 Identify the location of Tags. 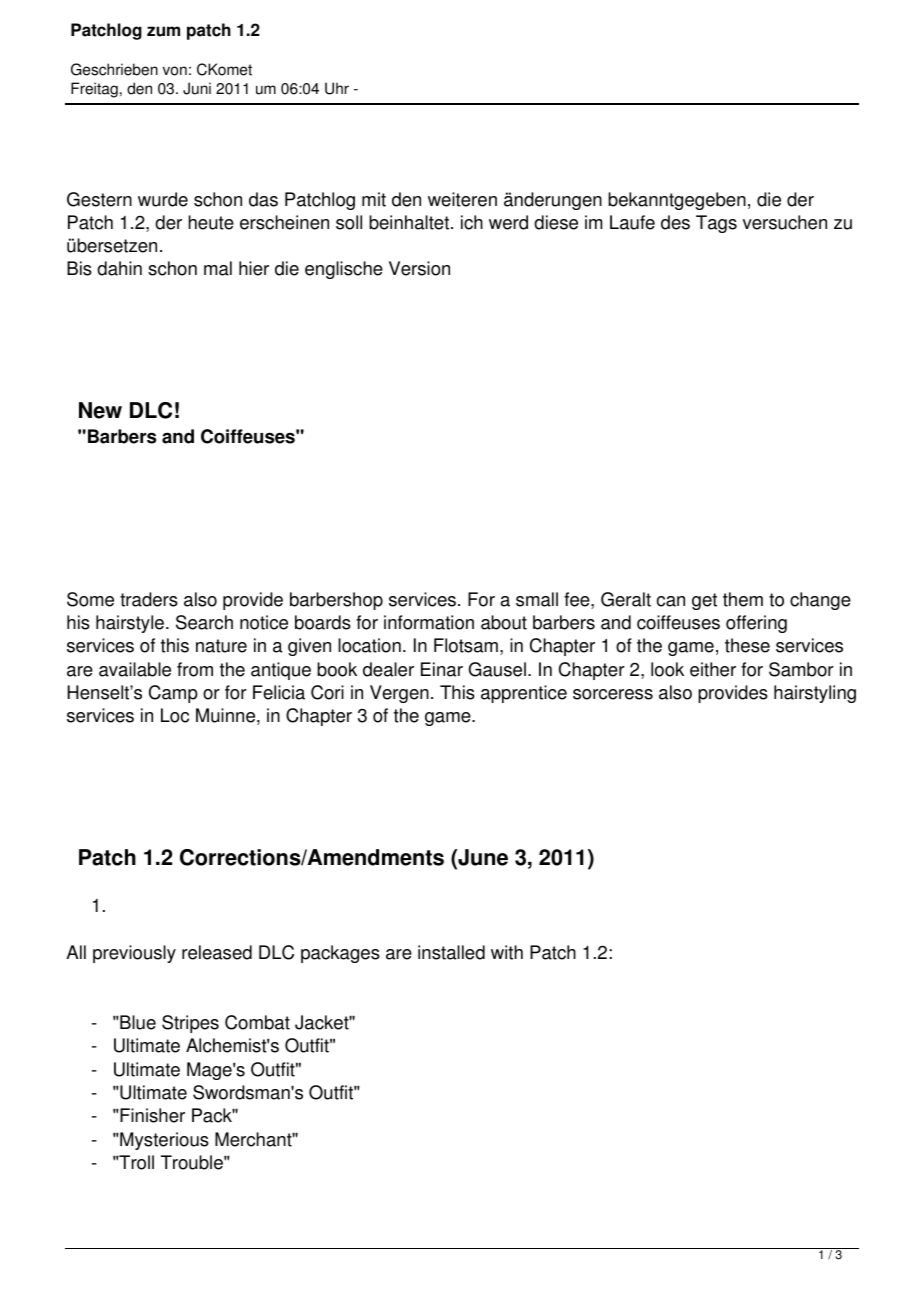
(716, 224).
